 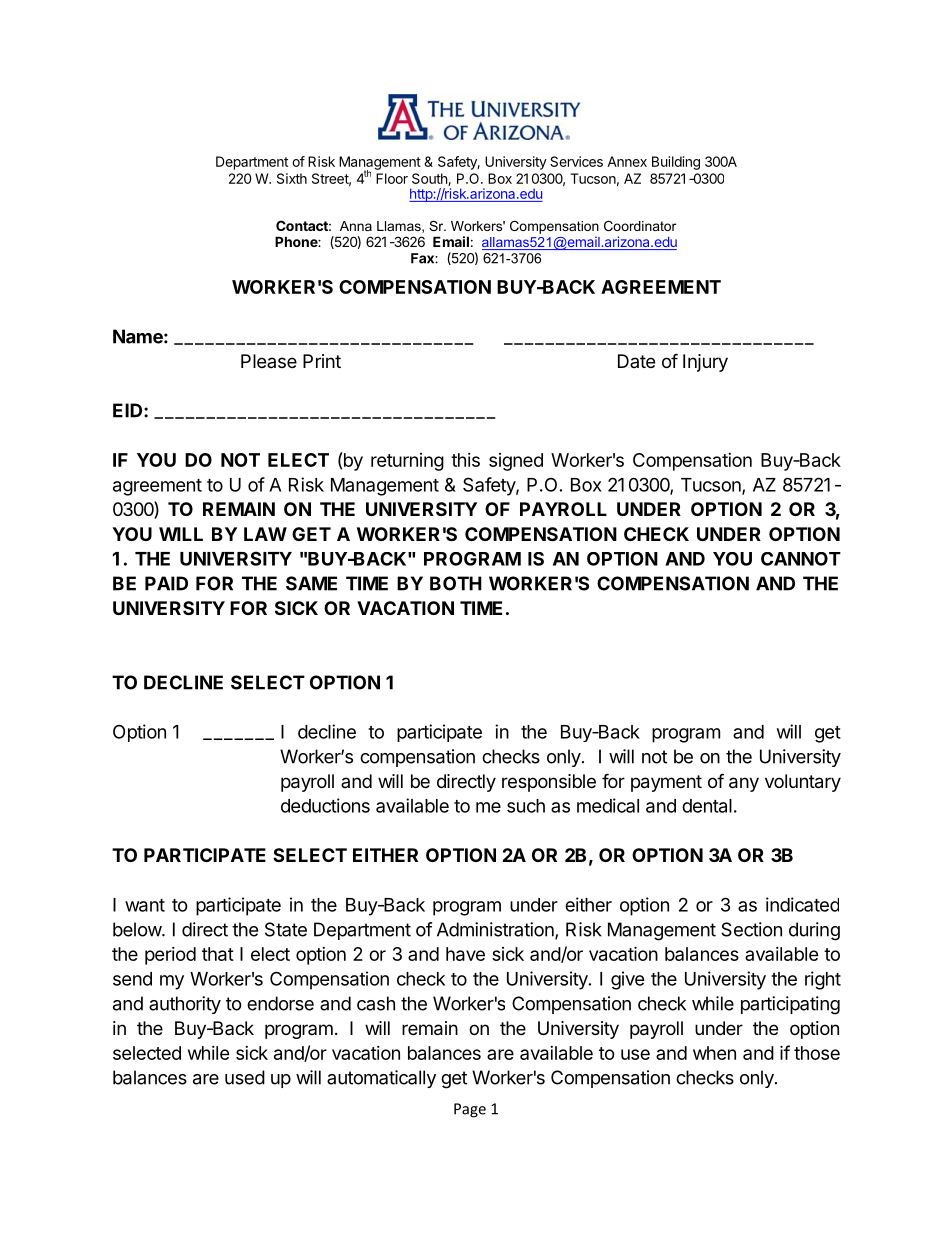 I want to click on Building, so click(x=676, y=163).
